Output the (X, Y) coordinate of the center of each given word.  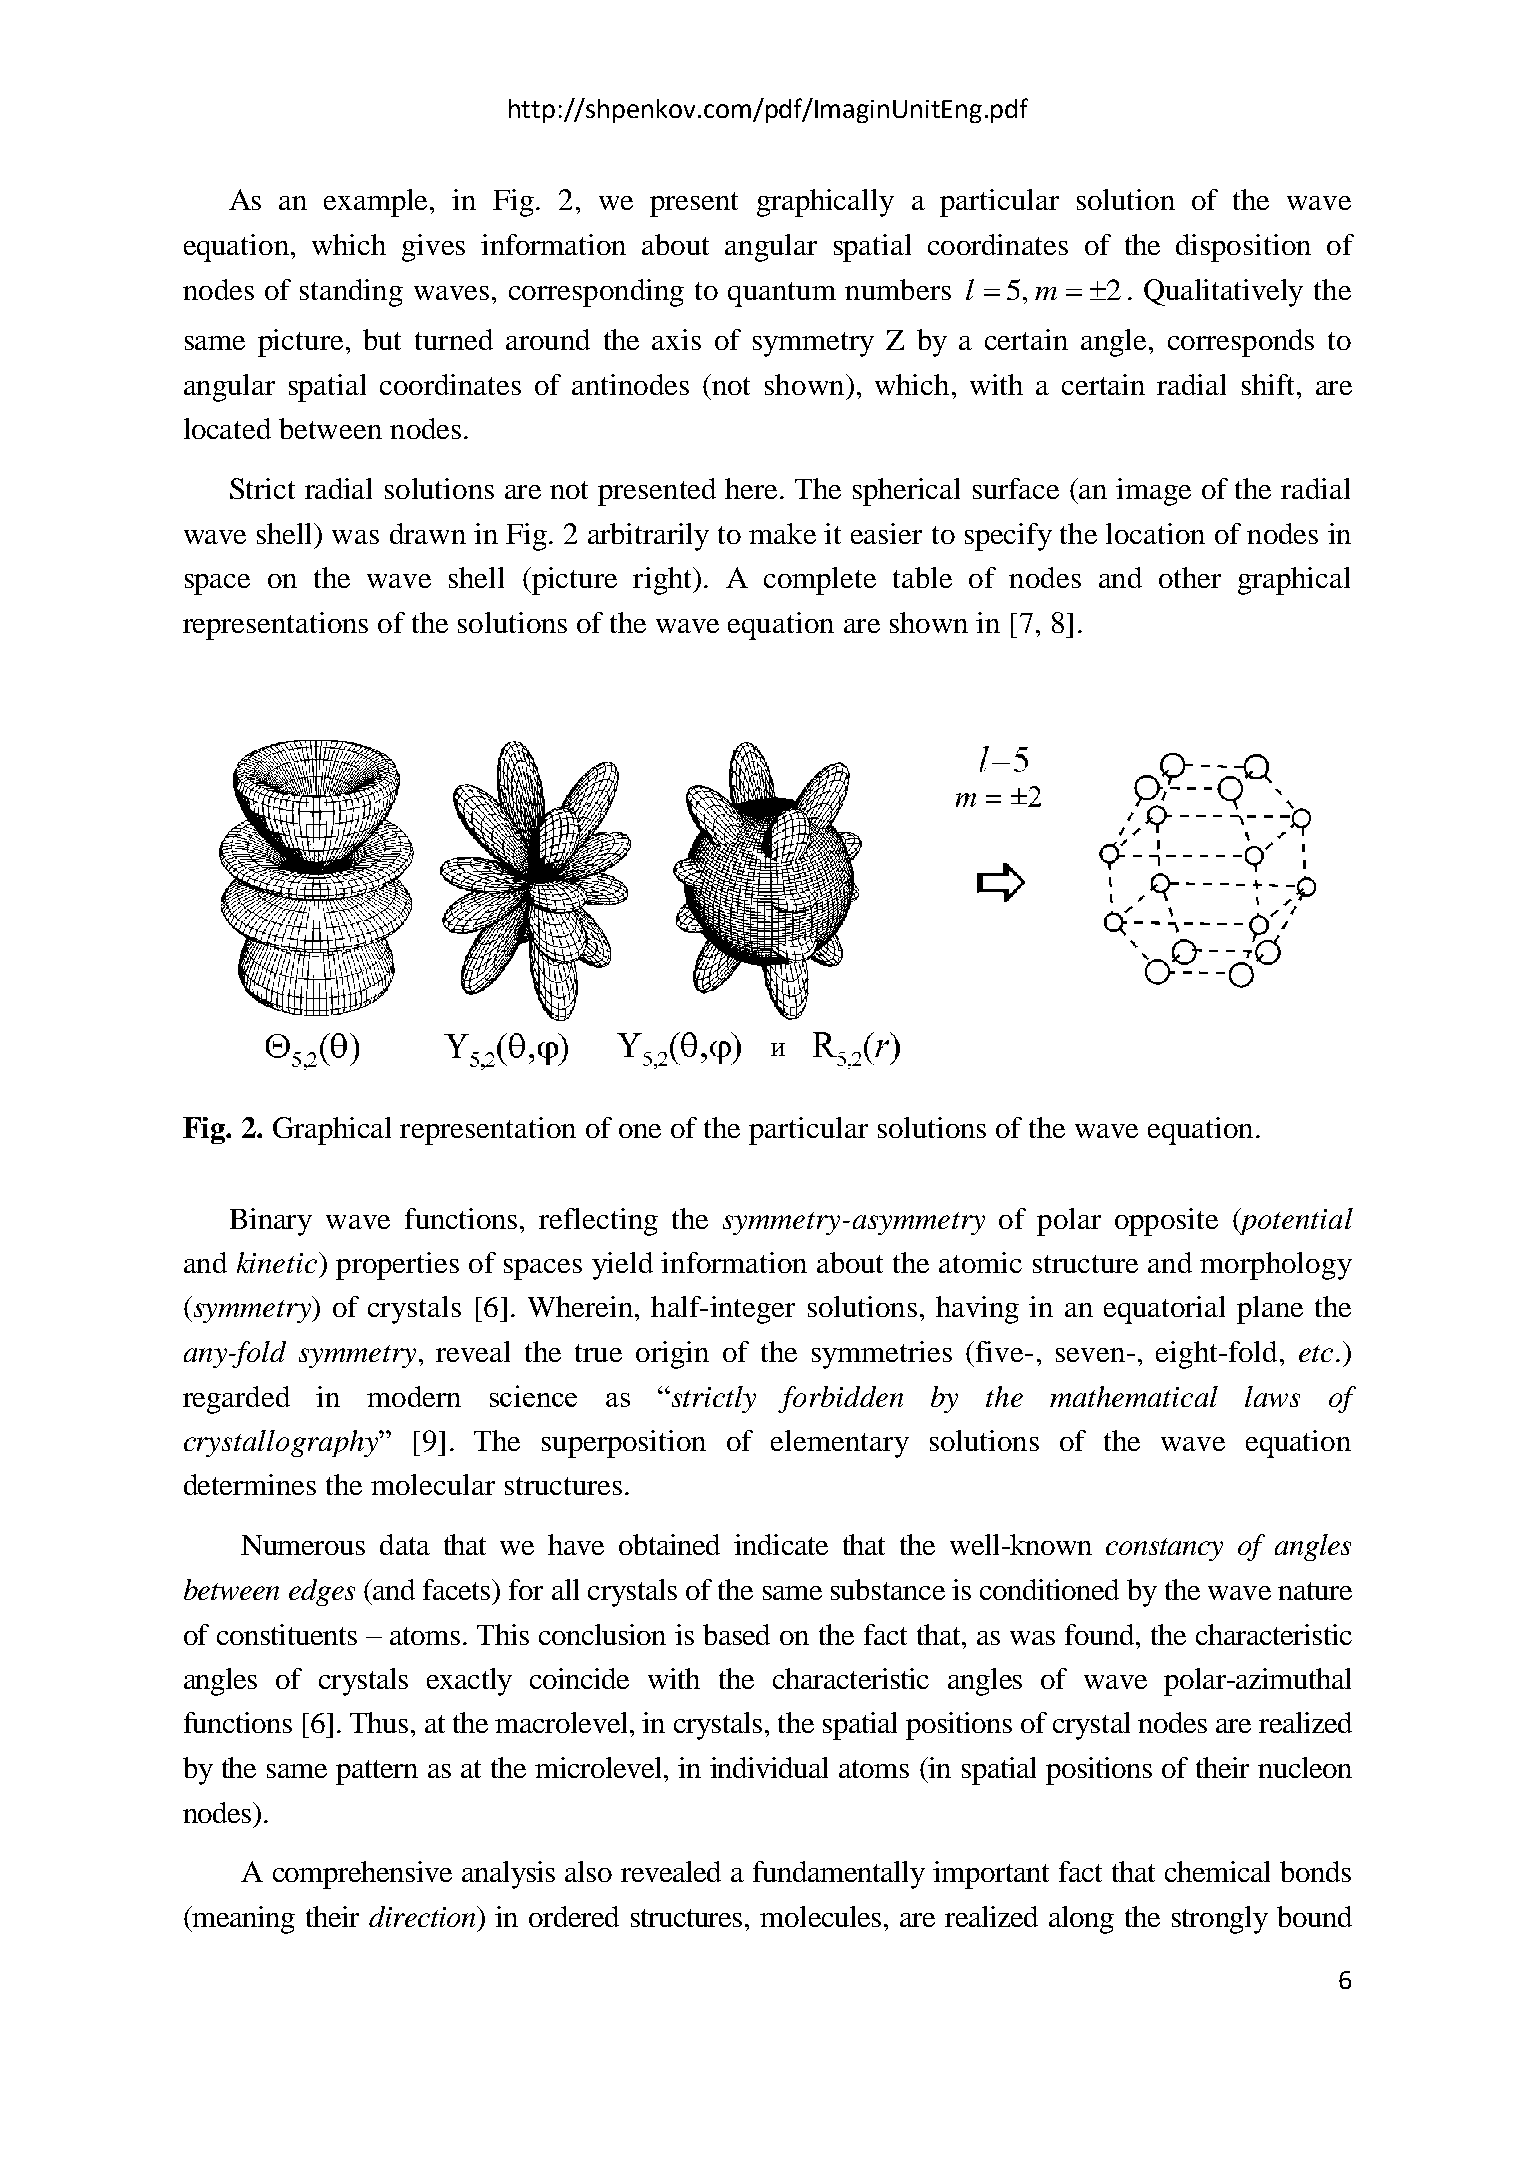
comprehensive (362, 1875)
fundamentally (839, 1875)
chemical (1217, 1871)
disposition (1243, 248)
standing (351, 293)
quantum (782, 294)
